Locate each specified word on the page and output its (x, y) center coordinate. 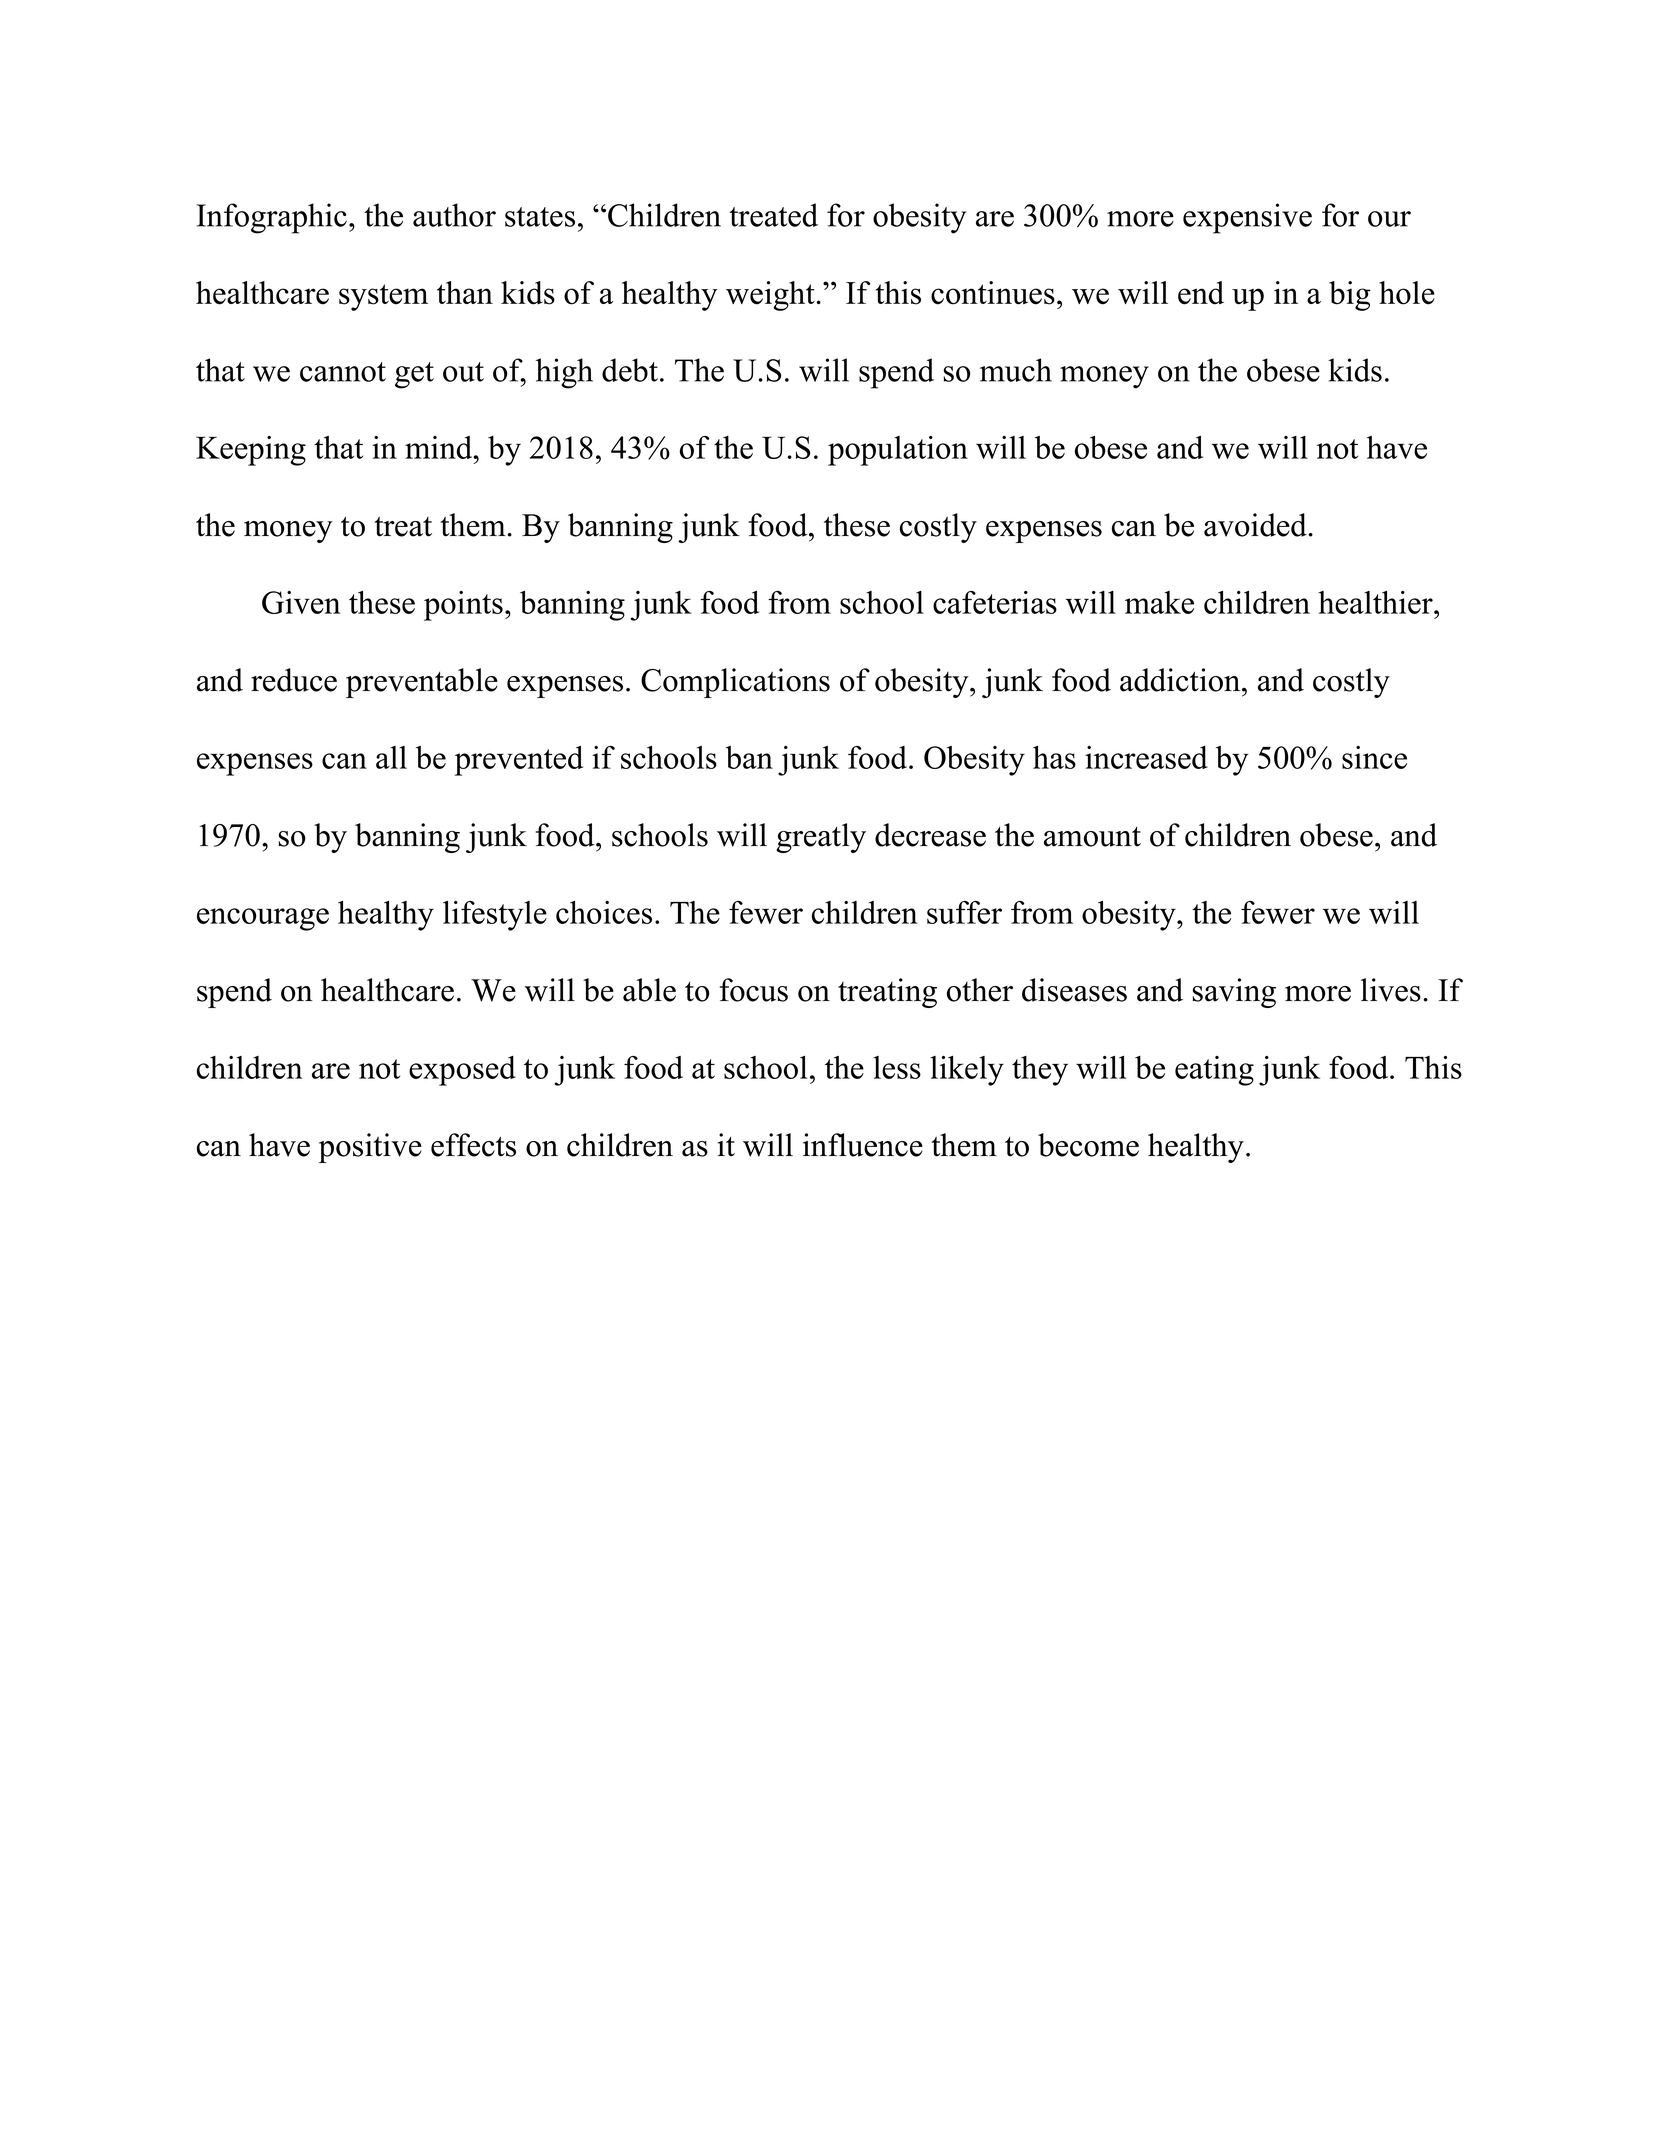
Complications (735, 683)
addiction (1180, 680)
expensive (1247, 218)
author (454, 215)
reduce (294, 680)
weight (771, 296)
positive (370, 1148)
